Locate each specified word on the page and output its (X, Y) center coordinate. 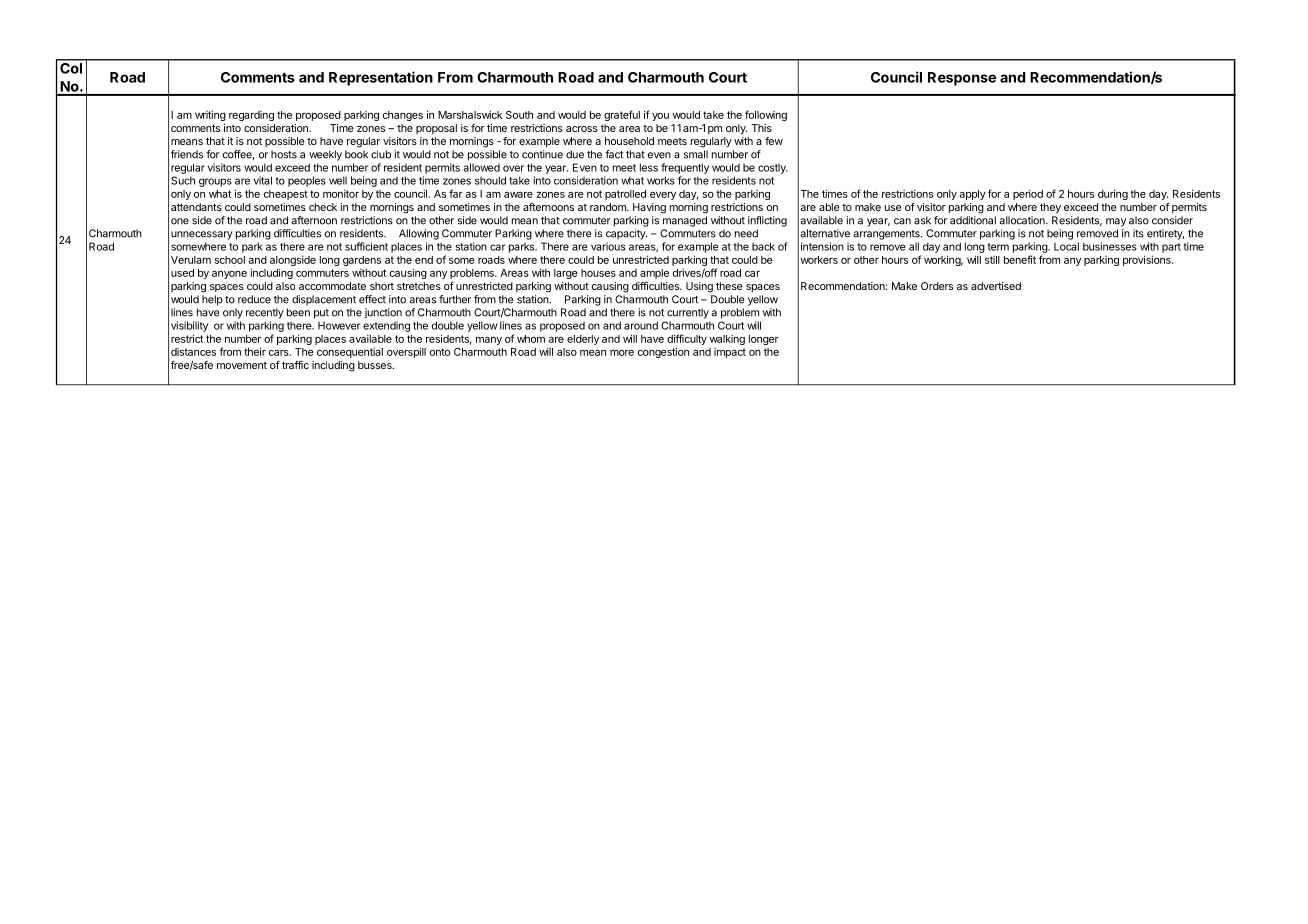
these (729, 286)
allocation (1023, 220)
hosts (284, 154)
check (323, 207)
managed (685, 221)
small (696, 154)
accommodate (332, 286)
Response (962, 79)
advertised (996, 286)
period (1028, 195)
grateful (622, 115)
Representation (381, 78)
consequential (350, 353)
